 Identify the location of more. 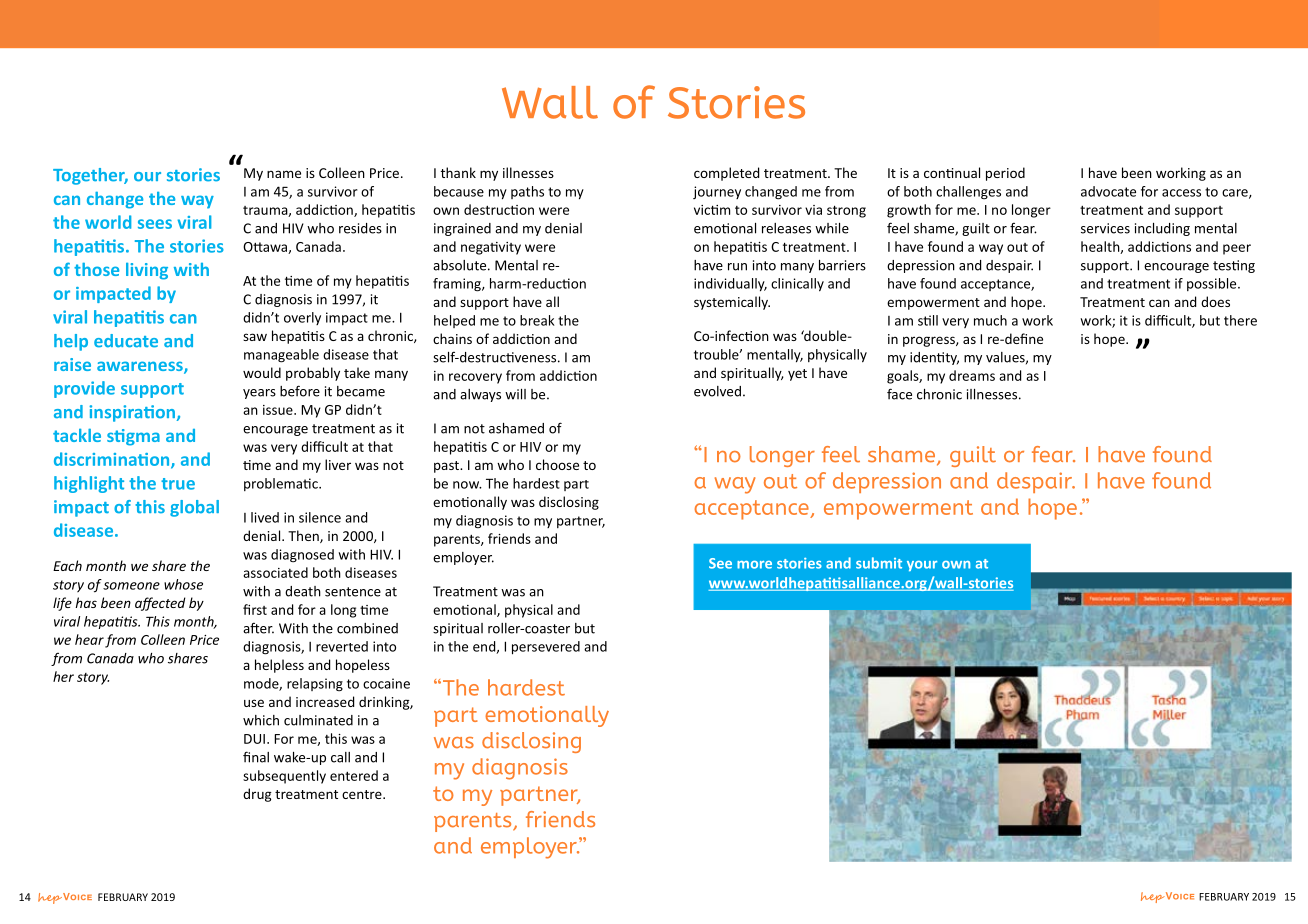
(754, 565).
